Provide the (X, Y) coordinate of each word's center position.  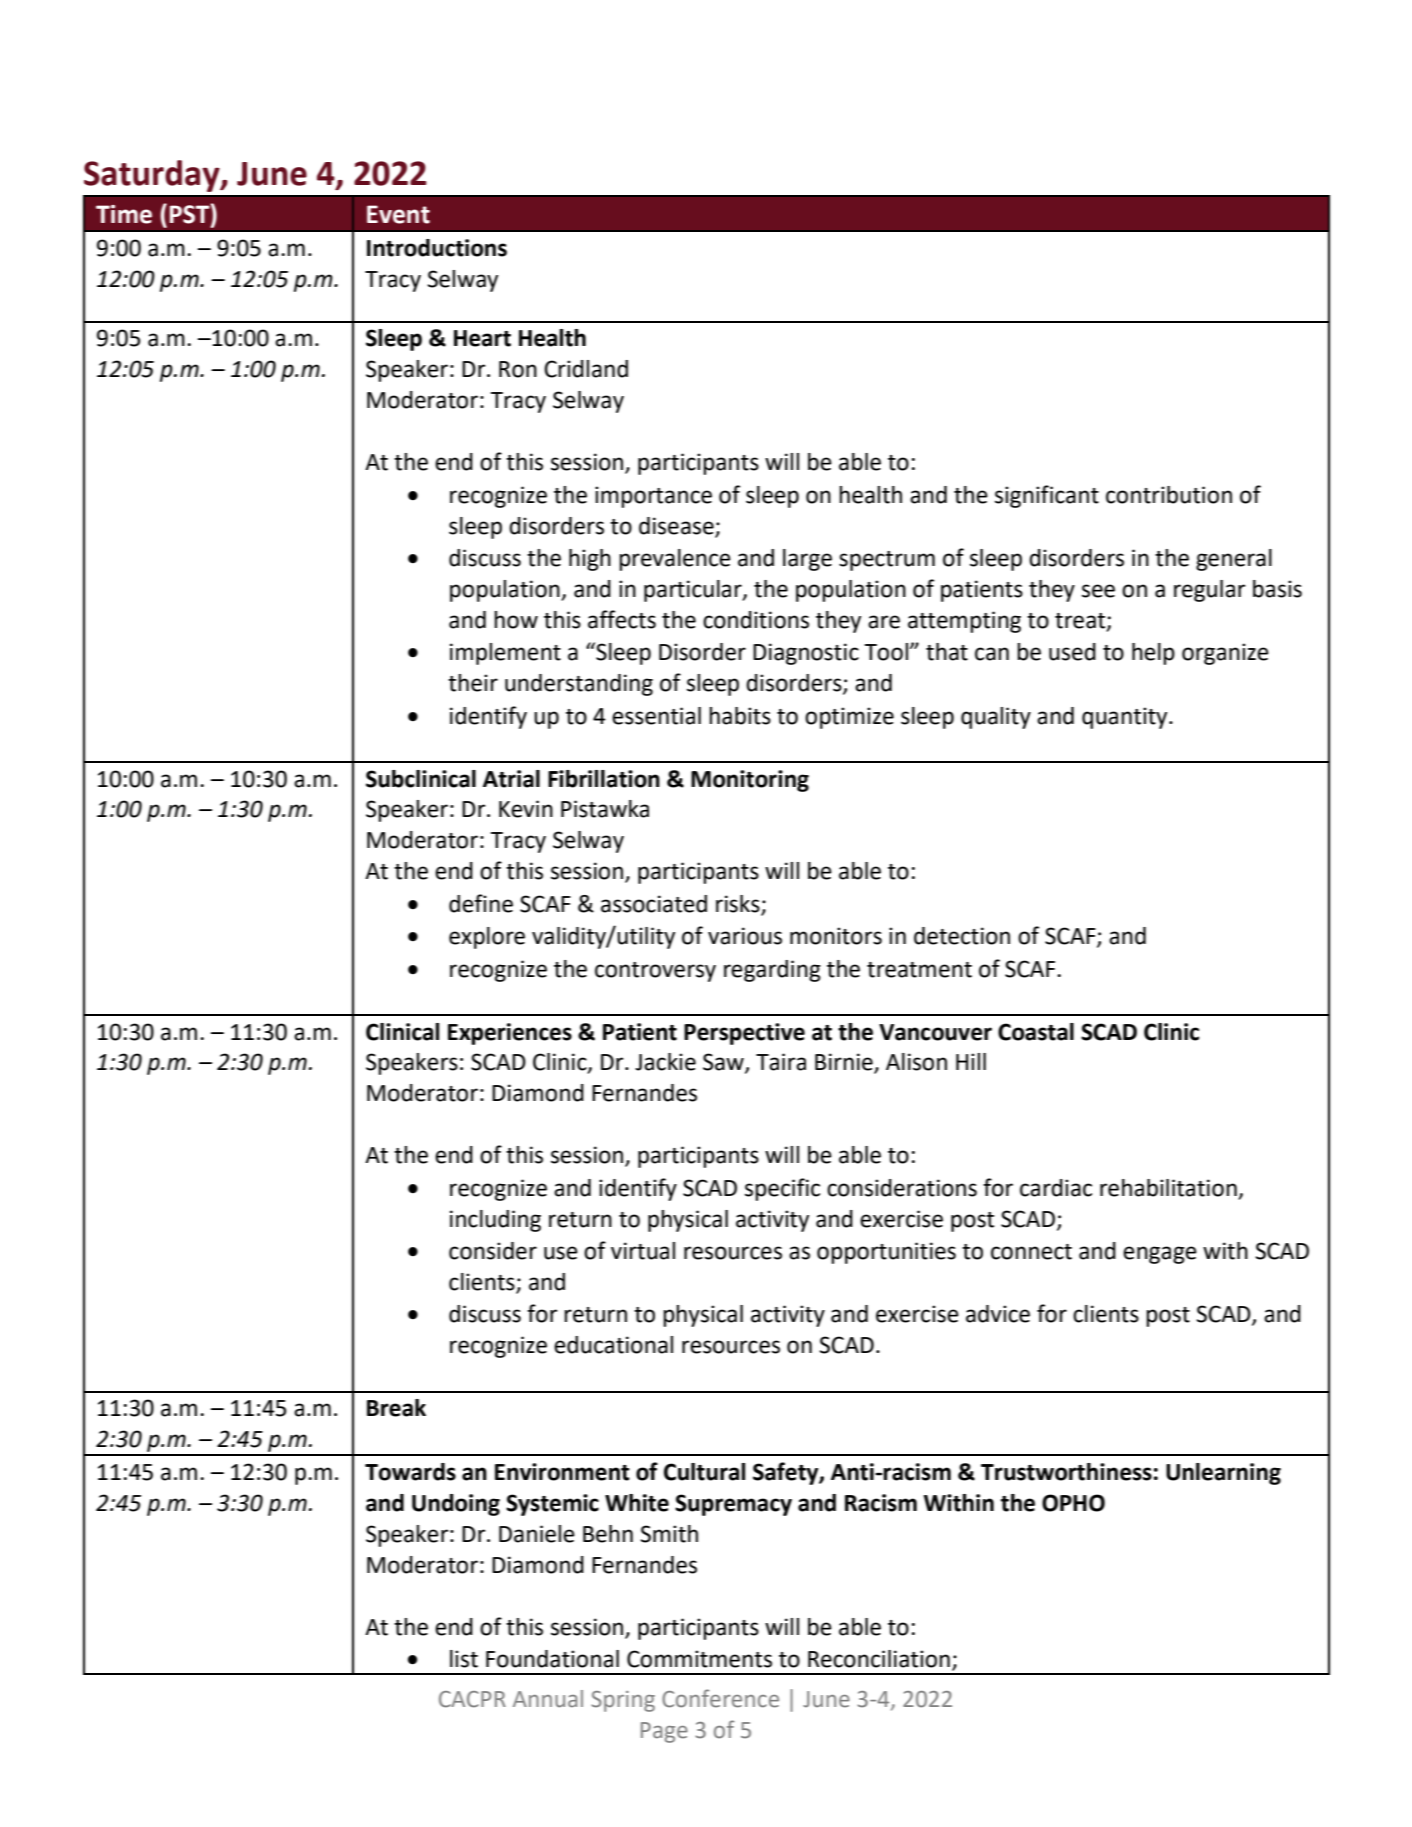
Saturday (153, 176)
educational (613, 1345)
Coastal (1036, 1032)
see (1098, 591)
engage (1160, 1255)
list (464, 1659)
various (745, 936)
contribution (1169, 495)
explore (487, 938)
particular (694, 591)
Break (396, 1408)
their (473, 683)
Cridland (586, 369)
